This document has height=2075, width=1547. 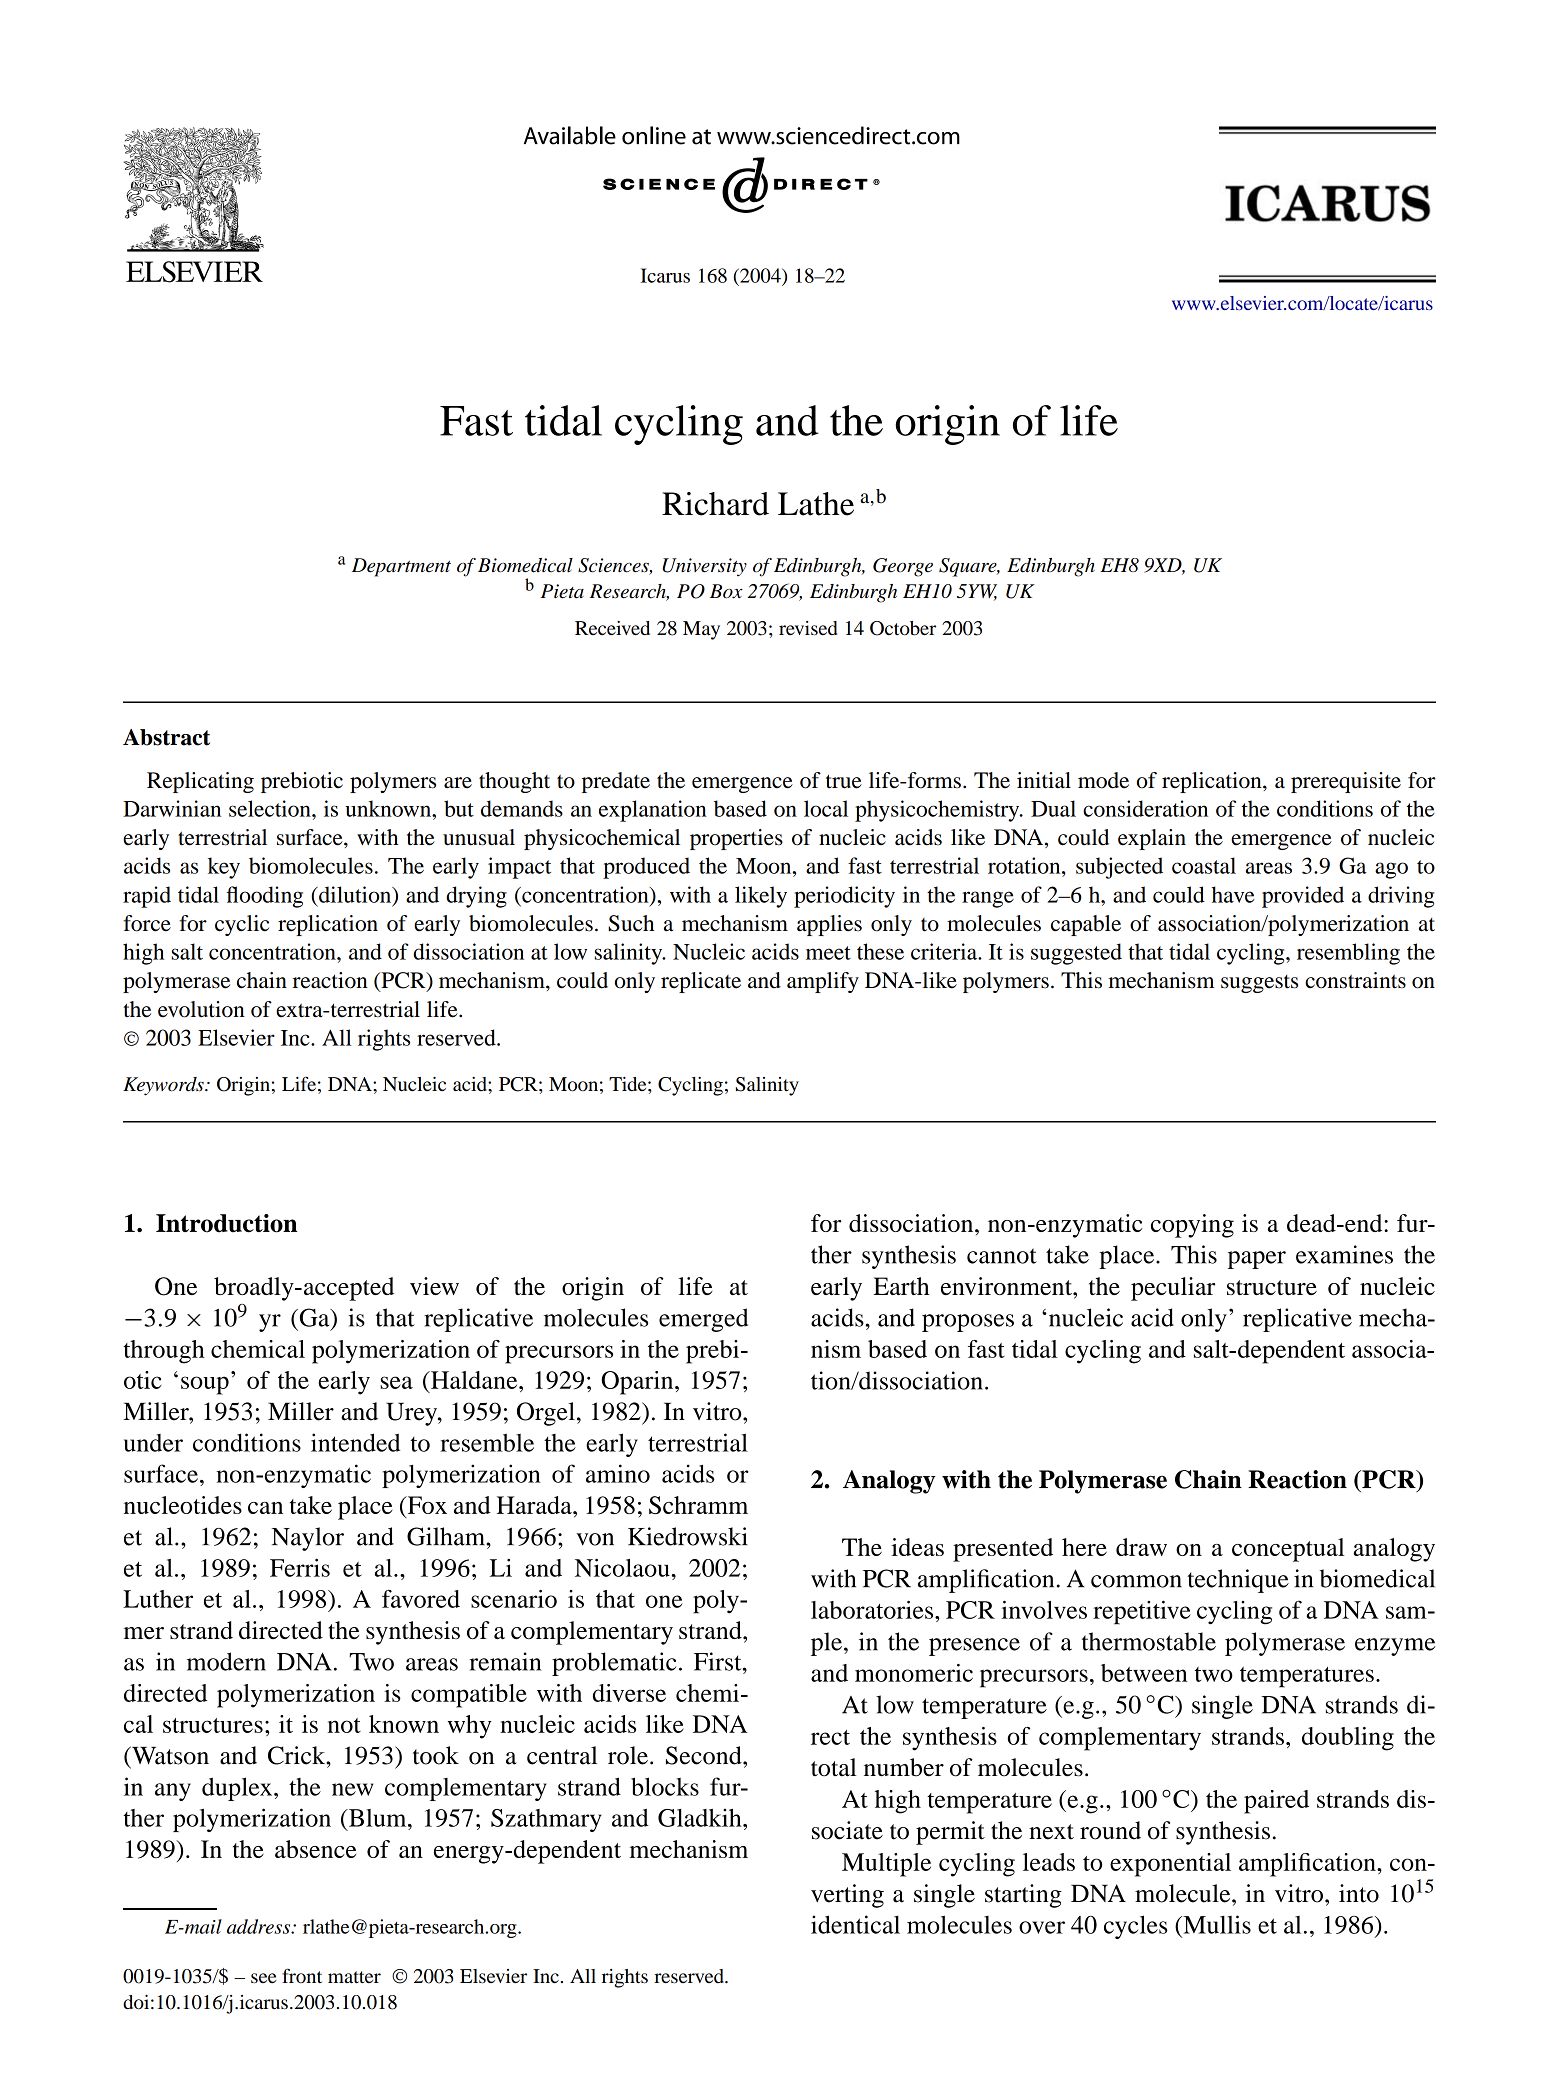 What do you see at coordinates (1233, 894) in the document?
I see `have` at bounding box center [1233, 894].
